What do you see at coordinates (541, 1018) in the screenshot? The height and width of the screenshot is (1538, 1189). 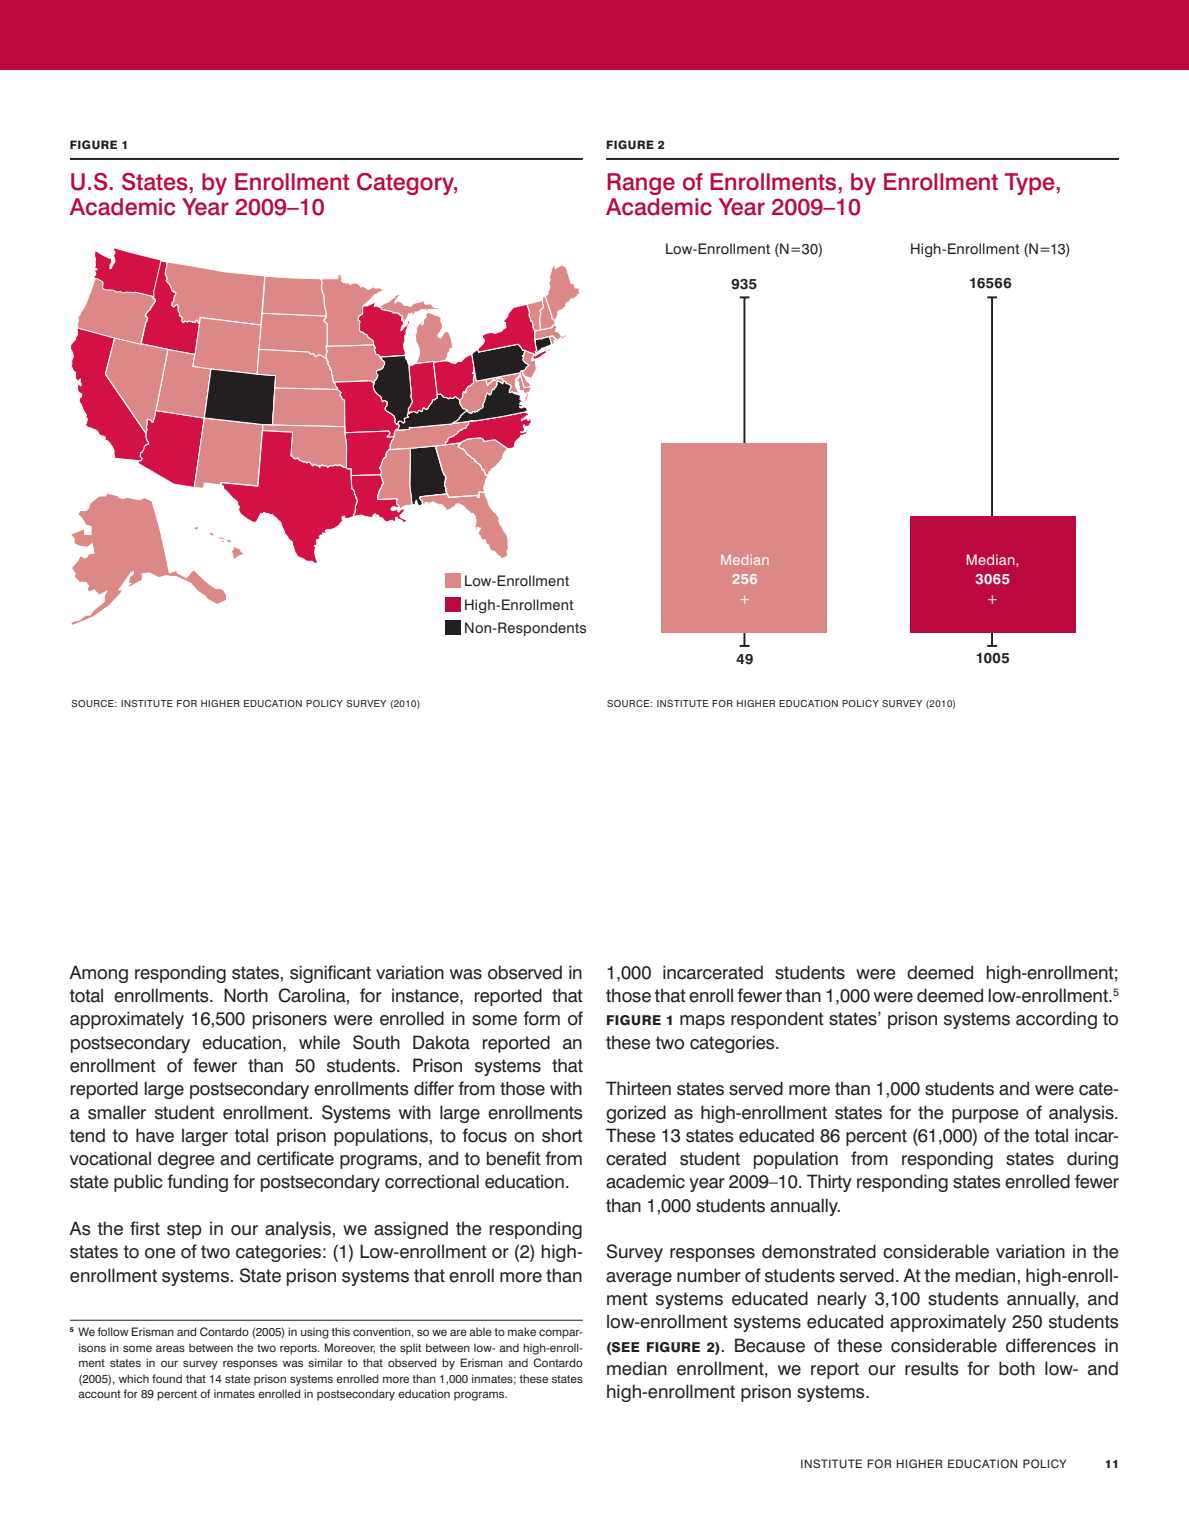 I see `form` at bounding box center [541, 1018].
